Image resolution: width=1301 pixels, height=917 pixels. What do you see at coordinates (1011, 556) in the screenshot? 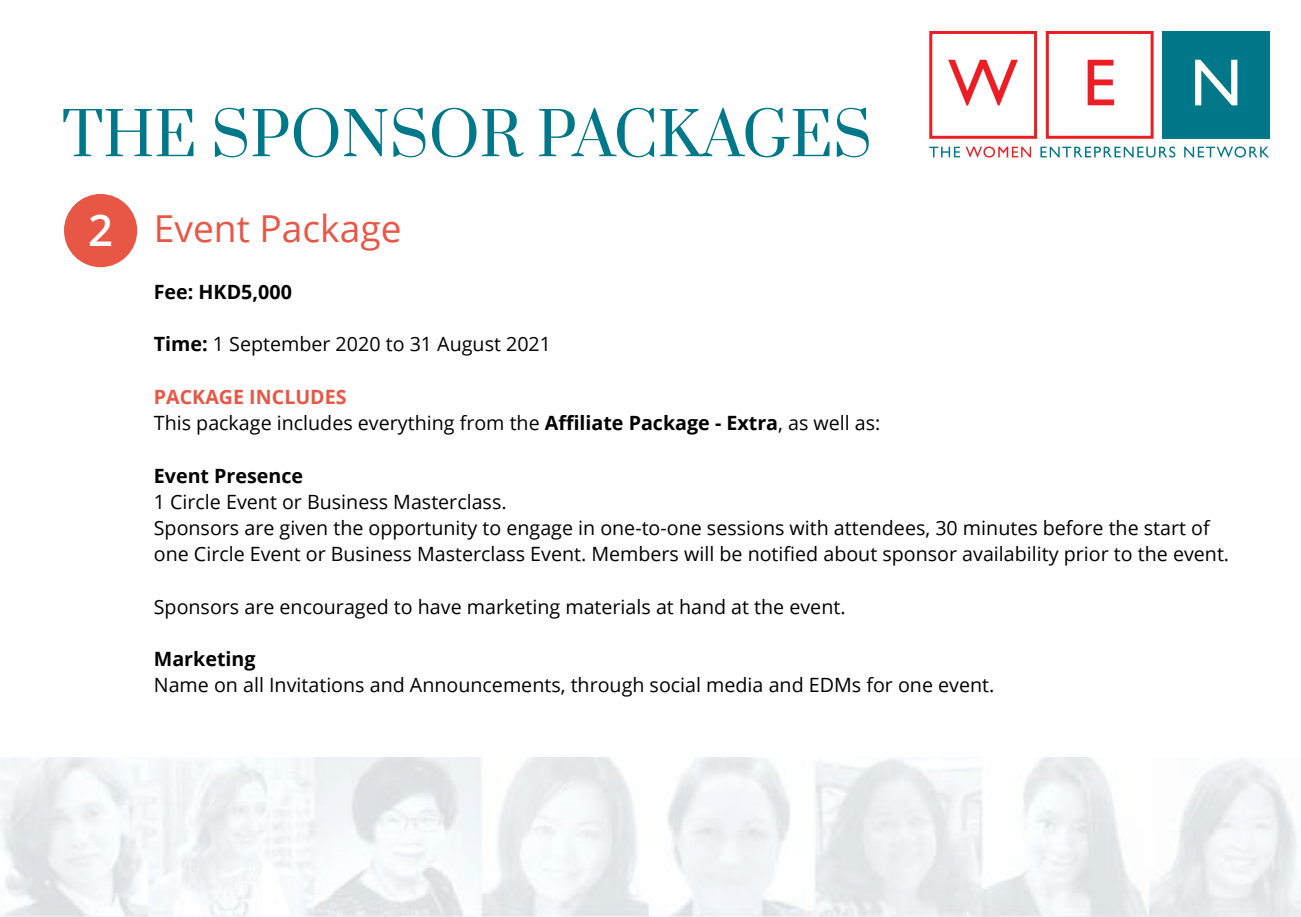
I see `availability` at bounding box center [1011, 556].
